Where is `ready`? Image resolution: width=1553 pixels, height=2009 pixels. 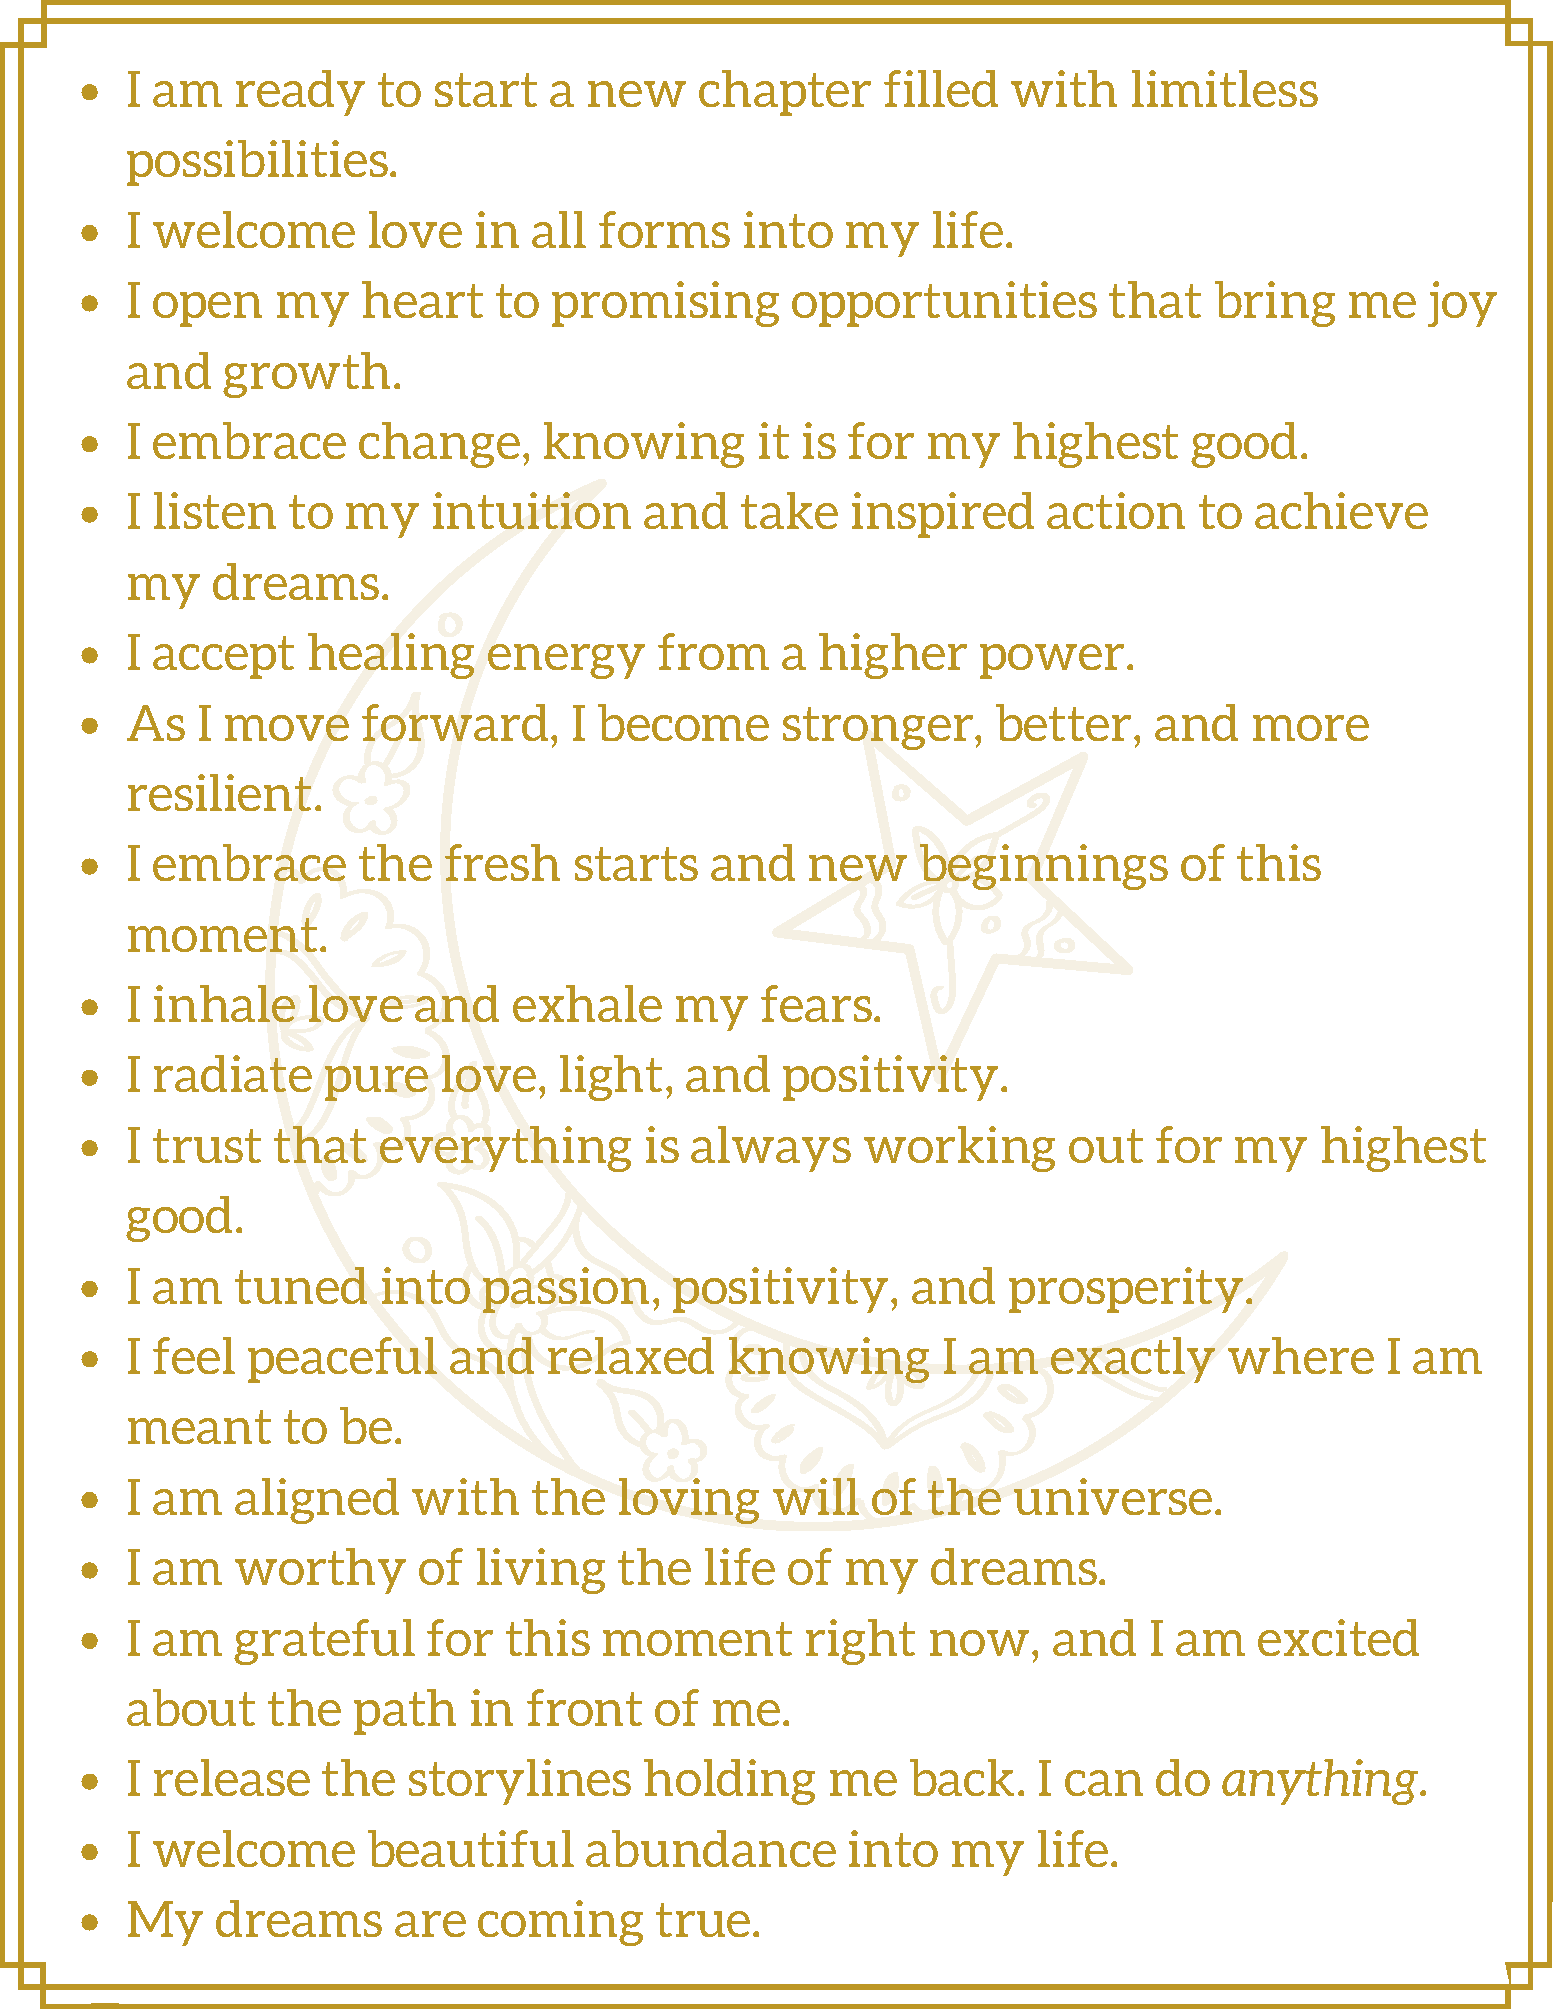 ready is located at coordinates (300, 93).
